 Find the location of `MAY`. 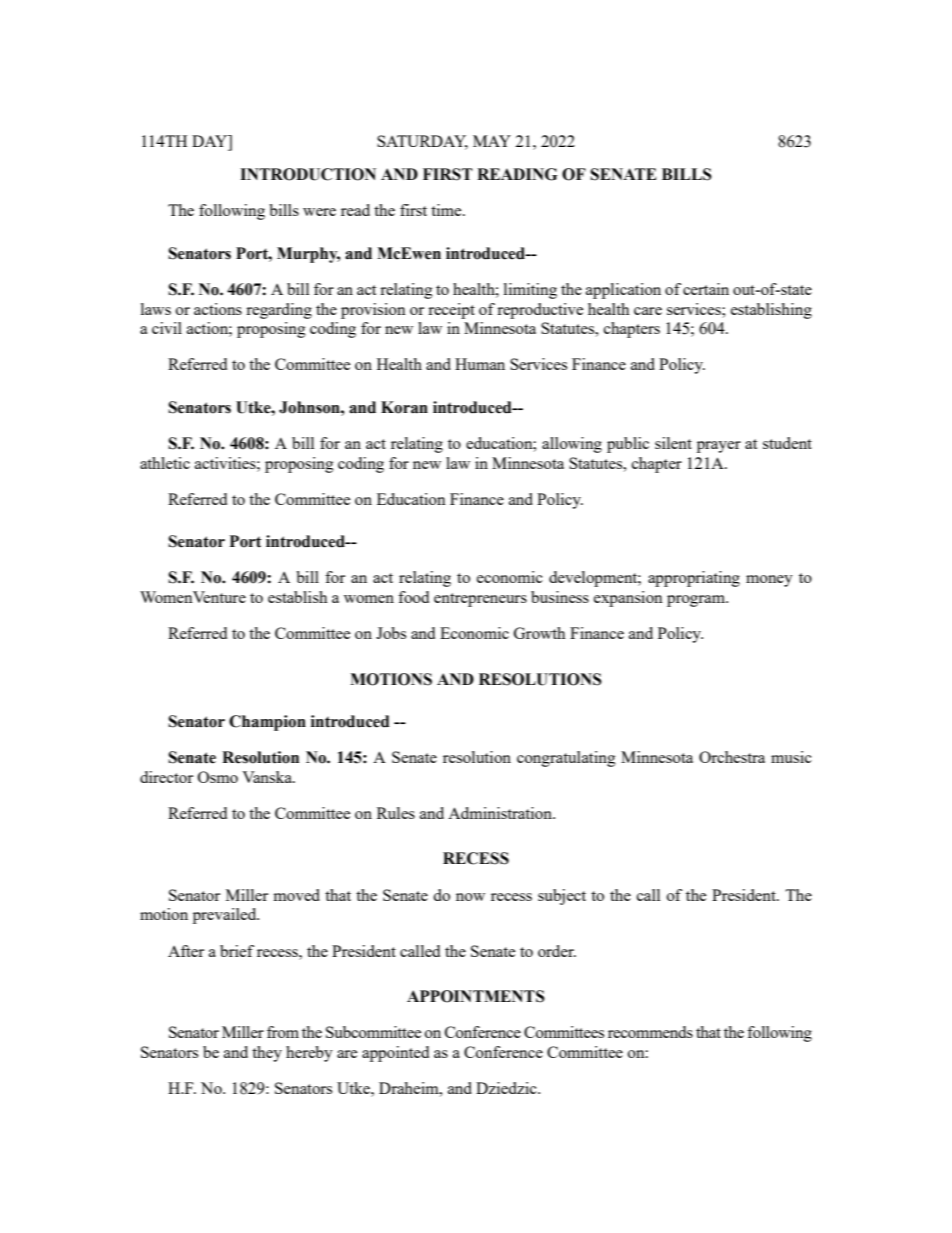

MAY is located at coordinates (492, 141).
